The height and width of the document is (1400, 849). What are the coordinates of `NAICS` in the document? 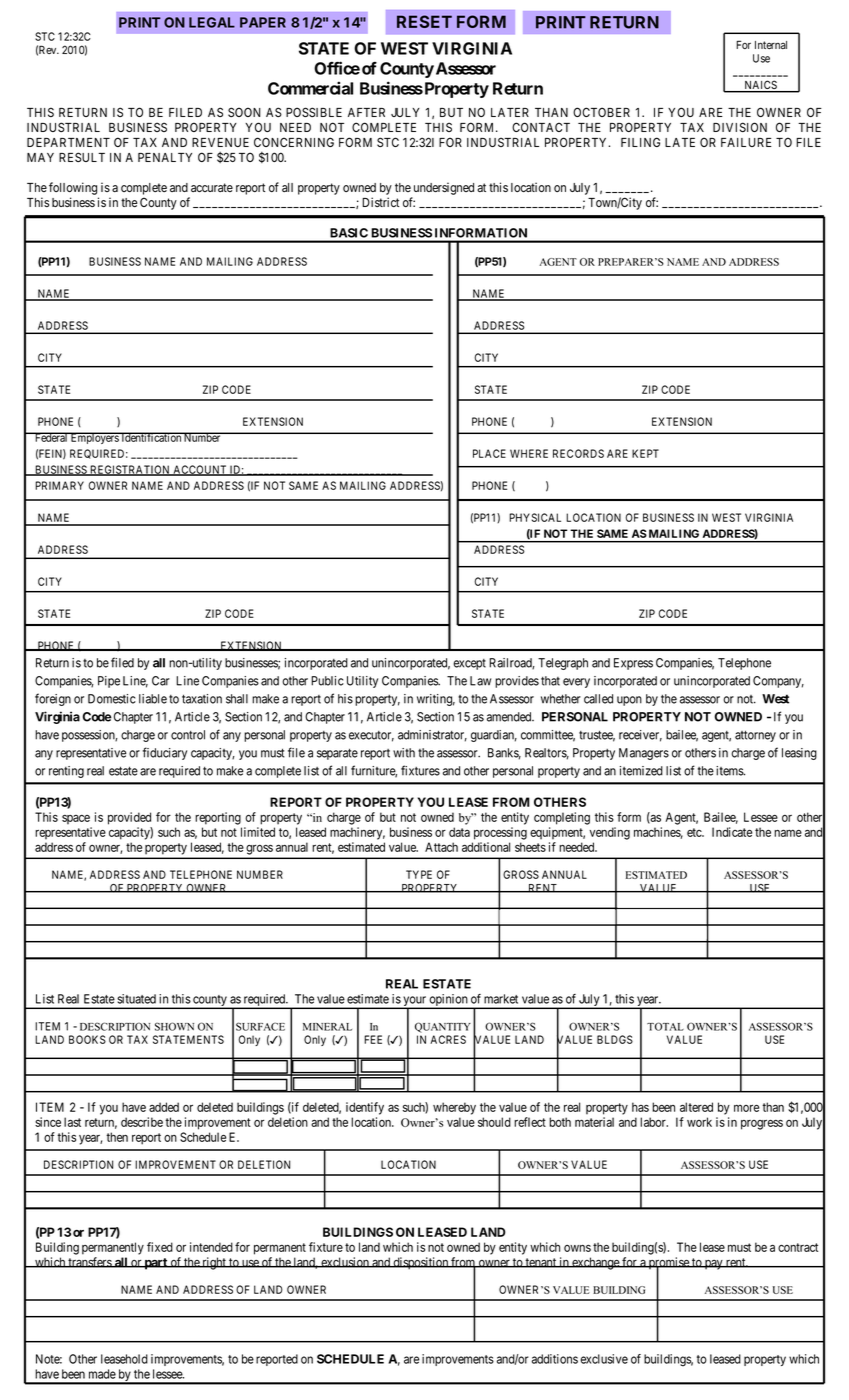 It's located at (760, 86).
